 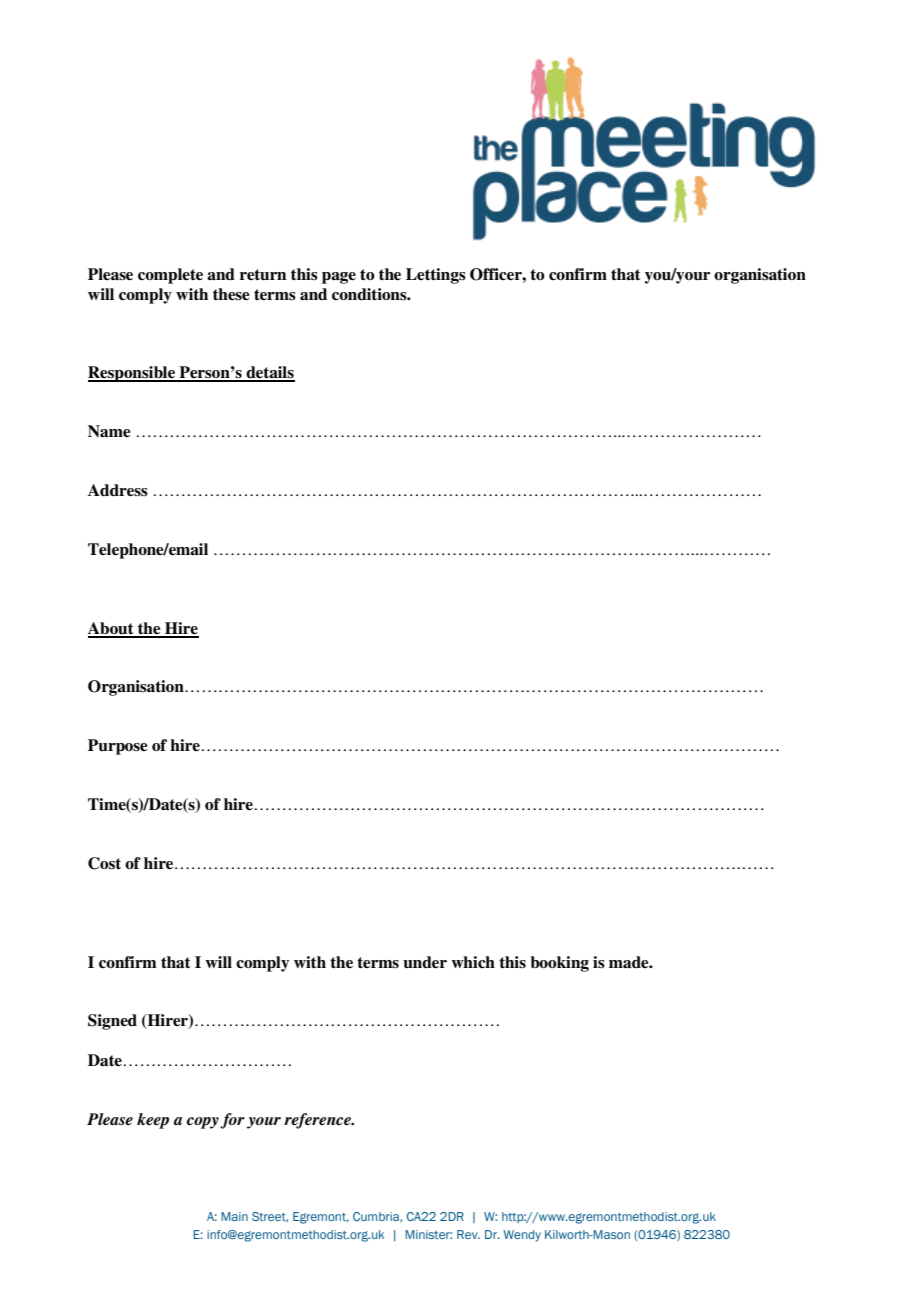 I want to click on page, so click(x=339, y=278).
